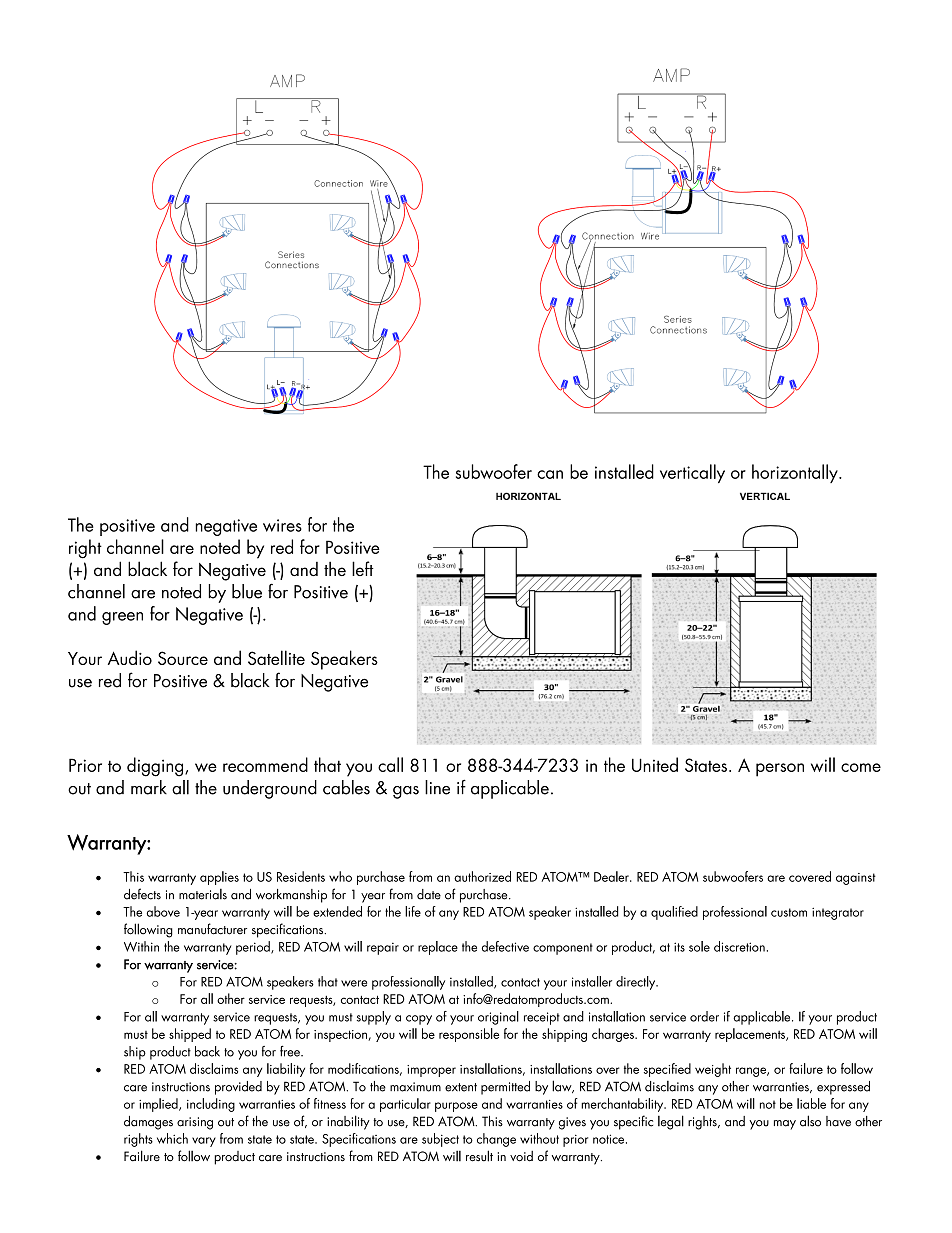 This page has height=1233, width=952. What do you see at coordinates (265, 764) in the page?
I see `recommend` at bounding box center [265, 764].
